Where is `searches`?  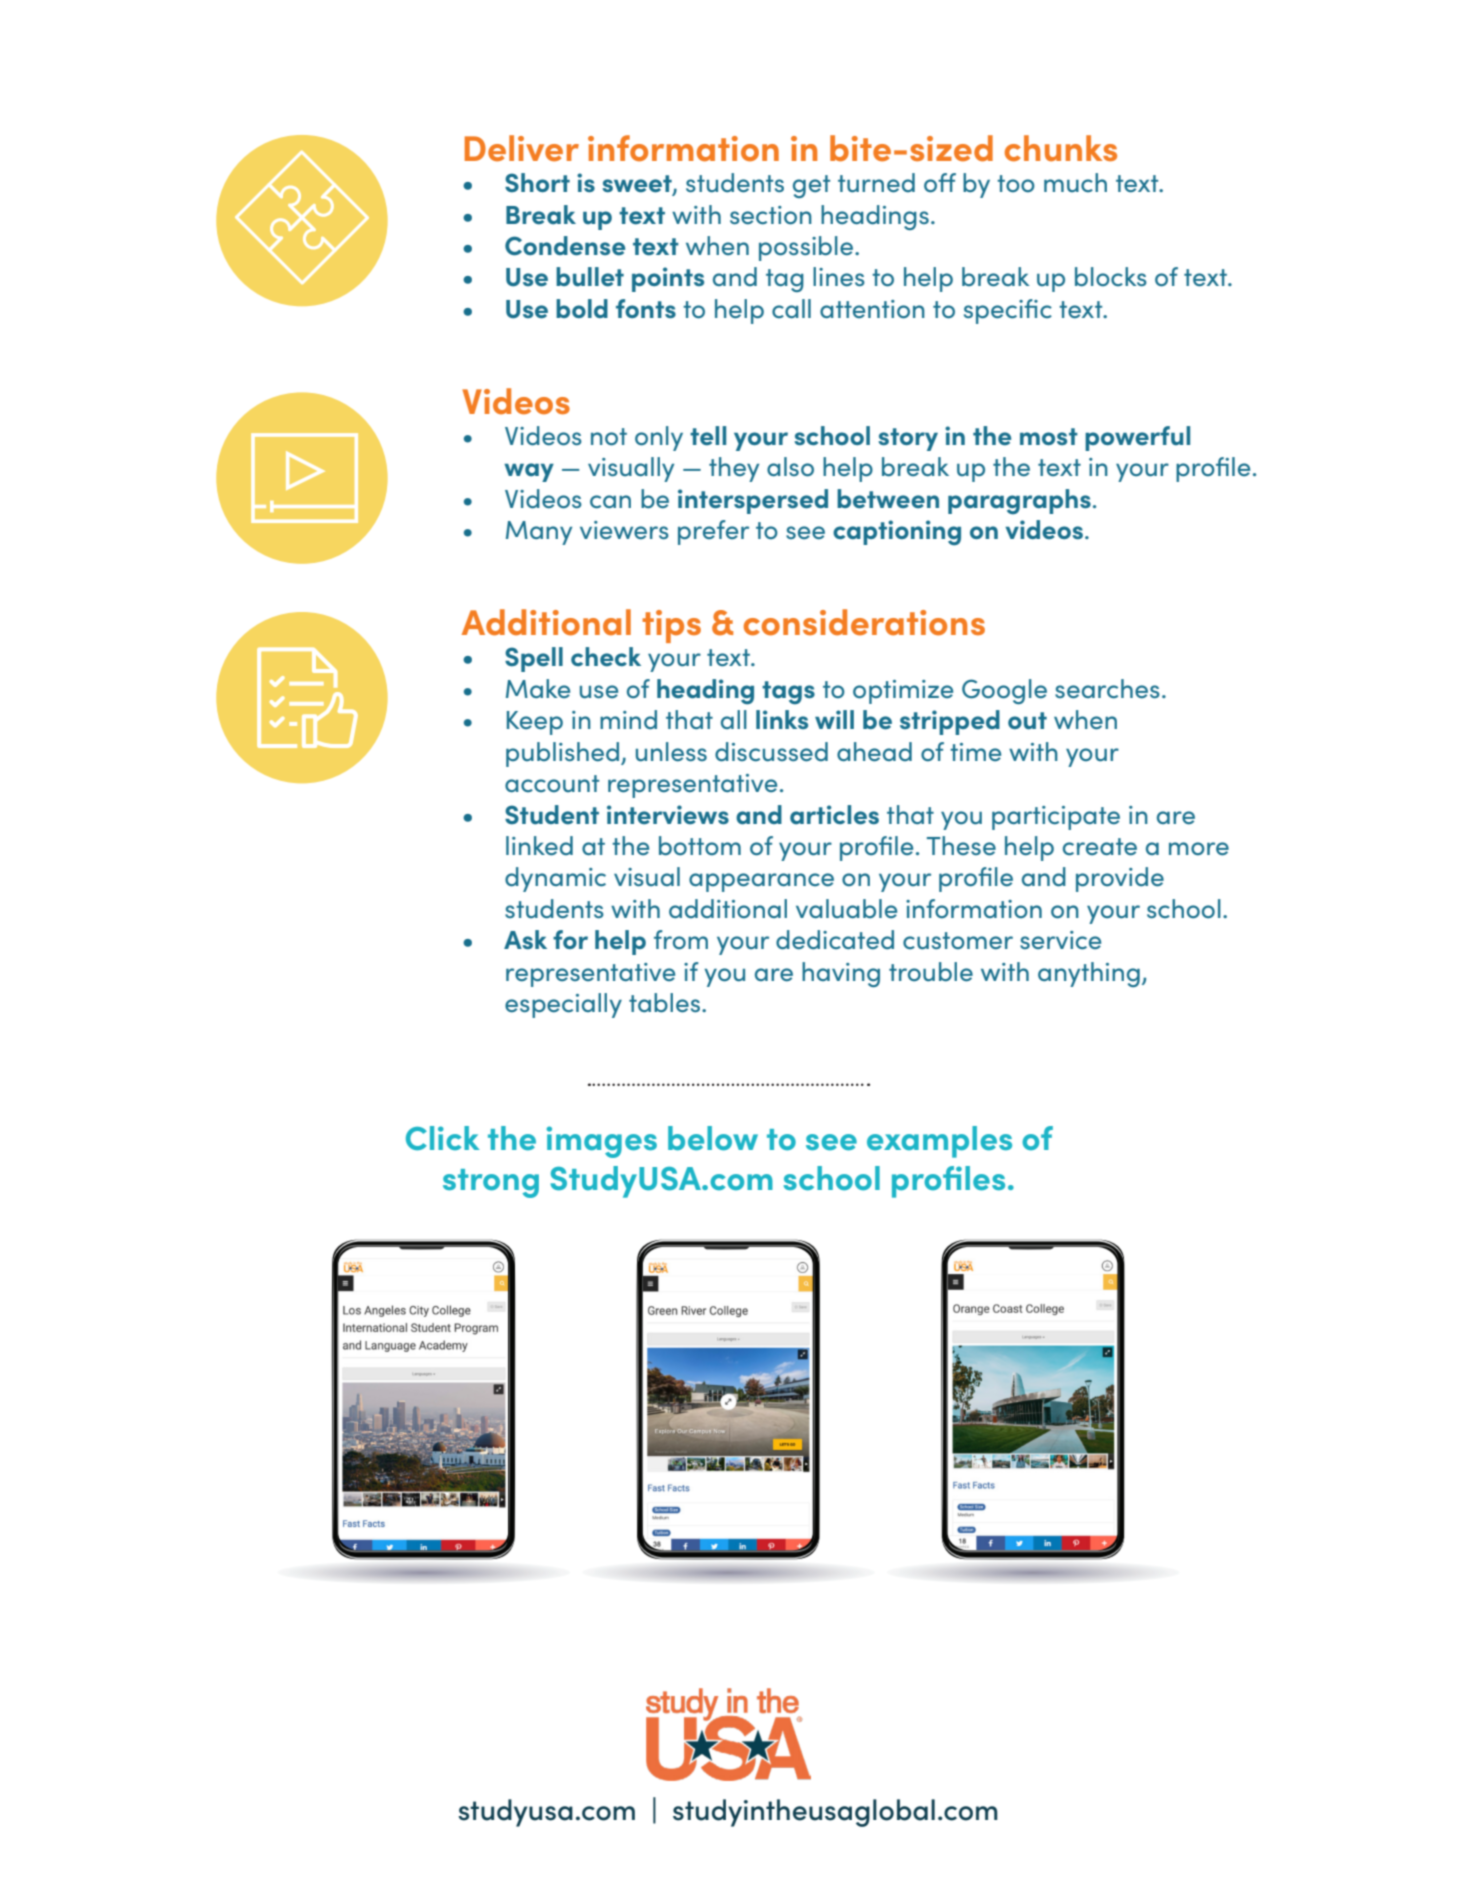 searches is located at coordinates (1107, 689).
